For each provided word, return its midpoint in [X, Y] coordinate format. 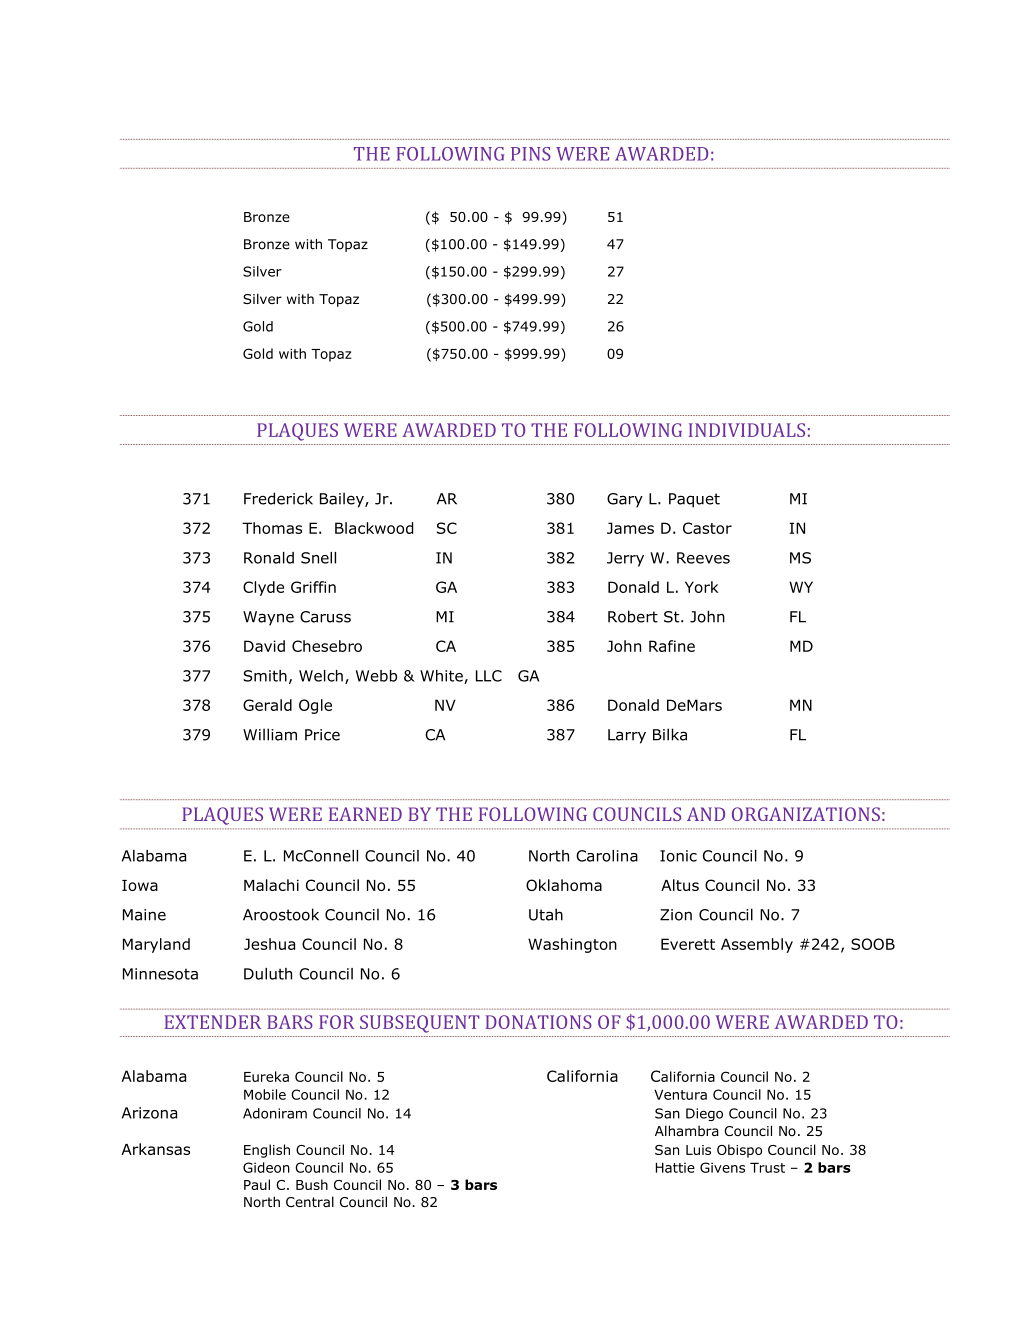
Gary [625, 500]
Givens [722, 1167]
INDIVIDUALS [747, 430]
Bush [312, 1184]
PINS [531, 154]
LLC [489, 676]
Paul [257, 1184]
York [702, 587]
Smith [265, 676]
